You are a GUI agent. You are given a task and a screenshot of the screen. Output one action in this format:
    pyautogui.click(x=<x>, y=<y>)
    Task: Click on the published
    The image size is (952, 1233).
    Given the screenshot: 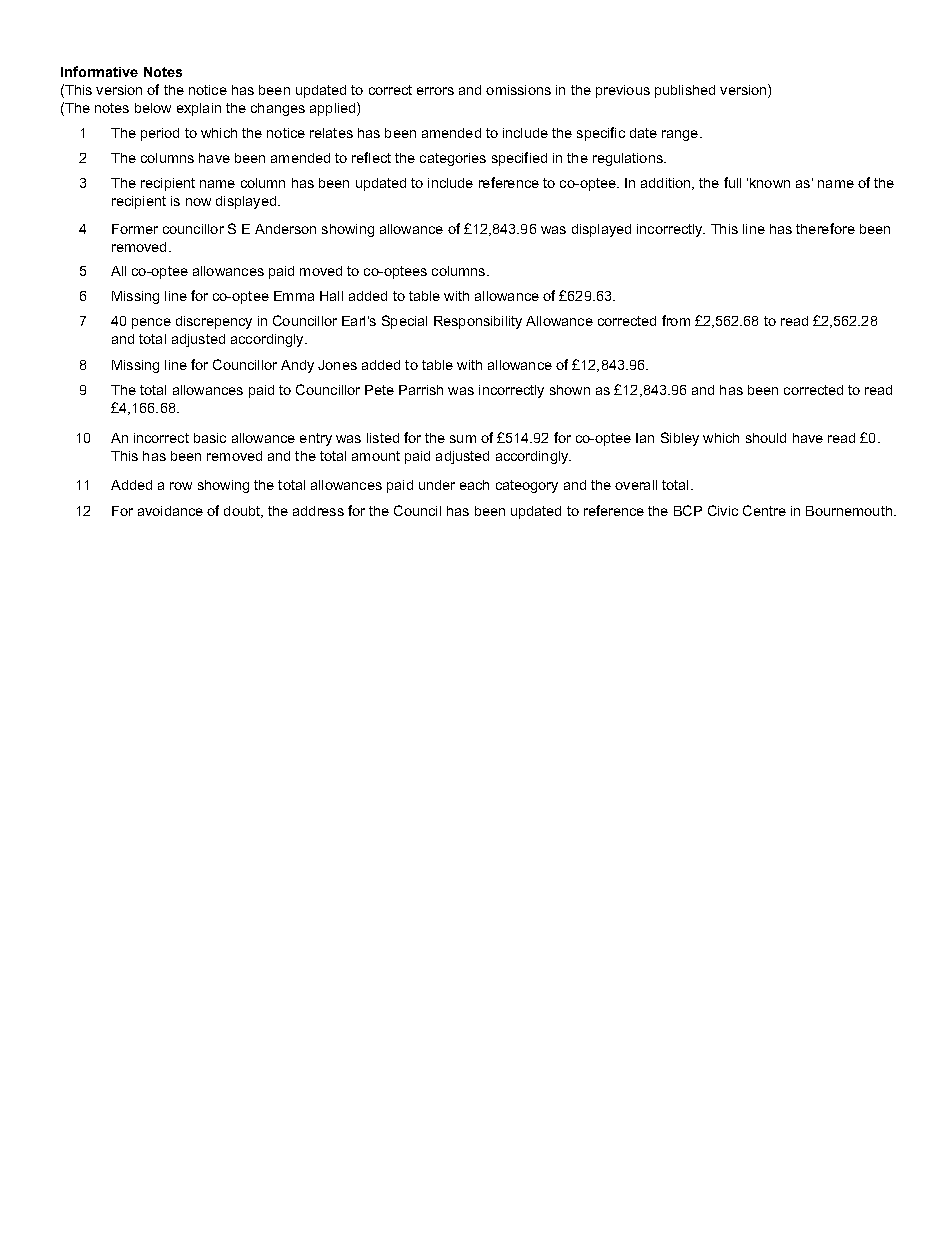 What is the action you would take?
    pyautogui.click(x=685, y=91)
